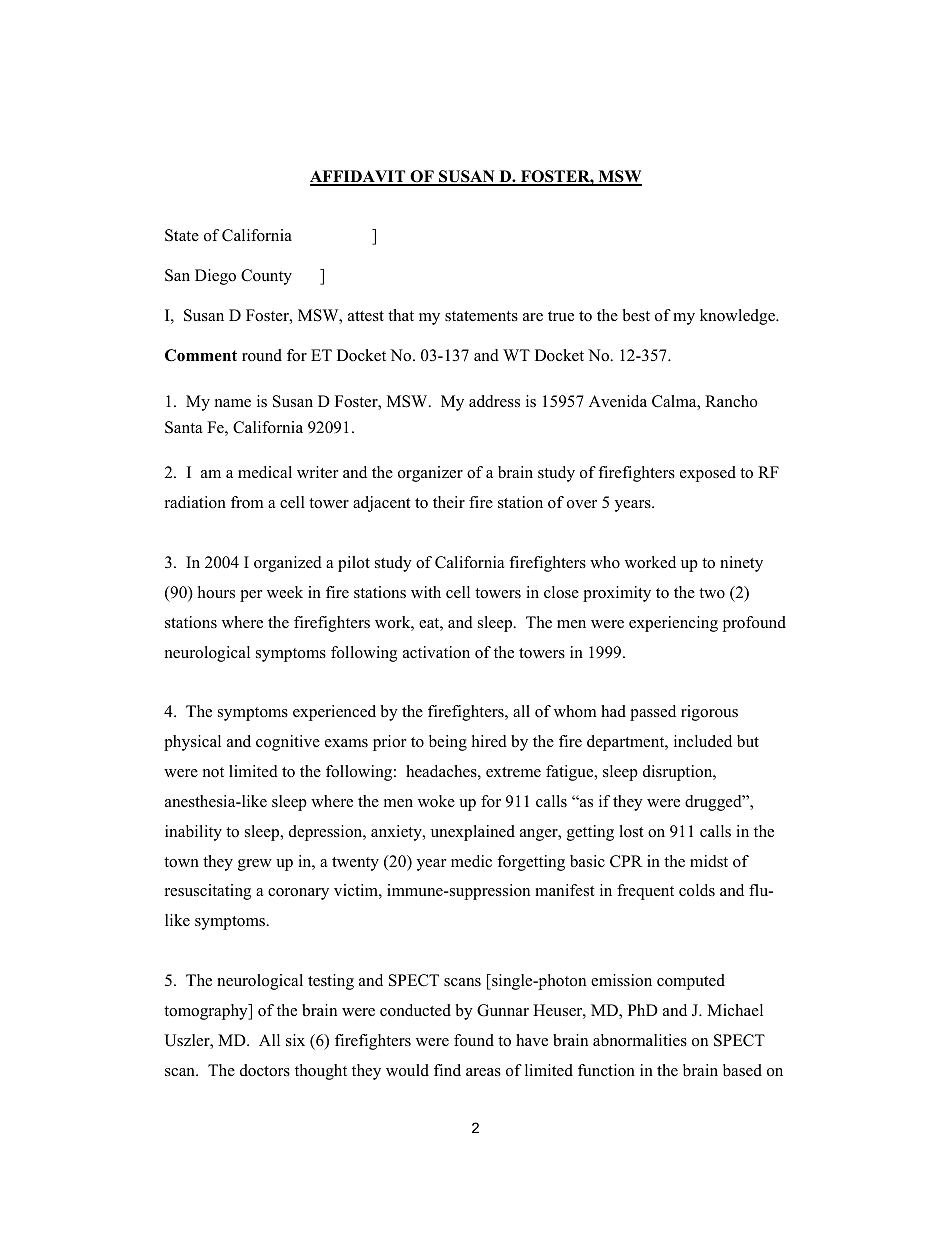  Describe the element at coordinates (636, 315) in the page. I see `best` at that location.
